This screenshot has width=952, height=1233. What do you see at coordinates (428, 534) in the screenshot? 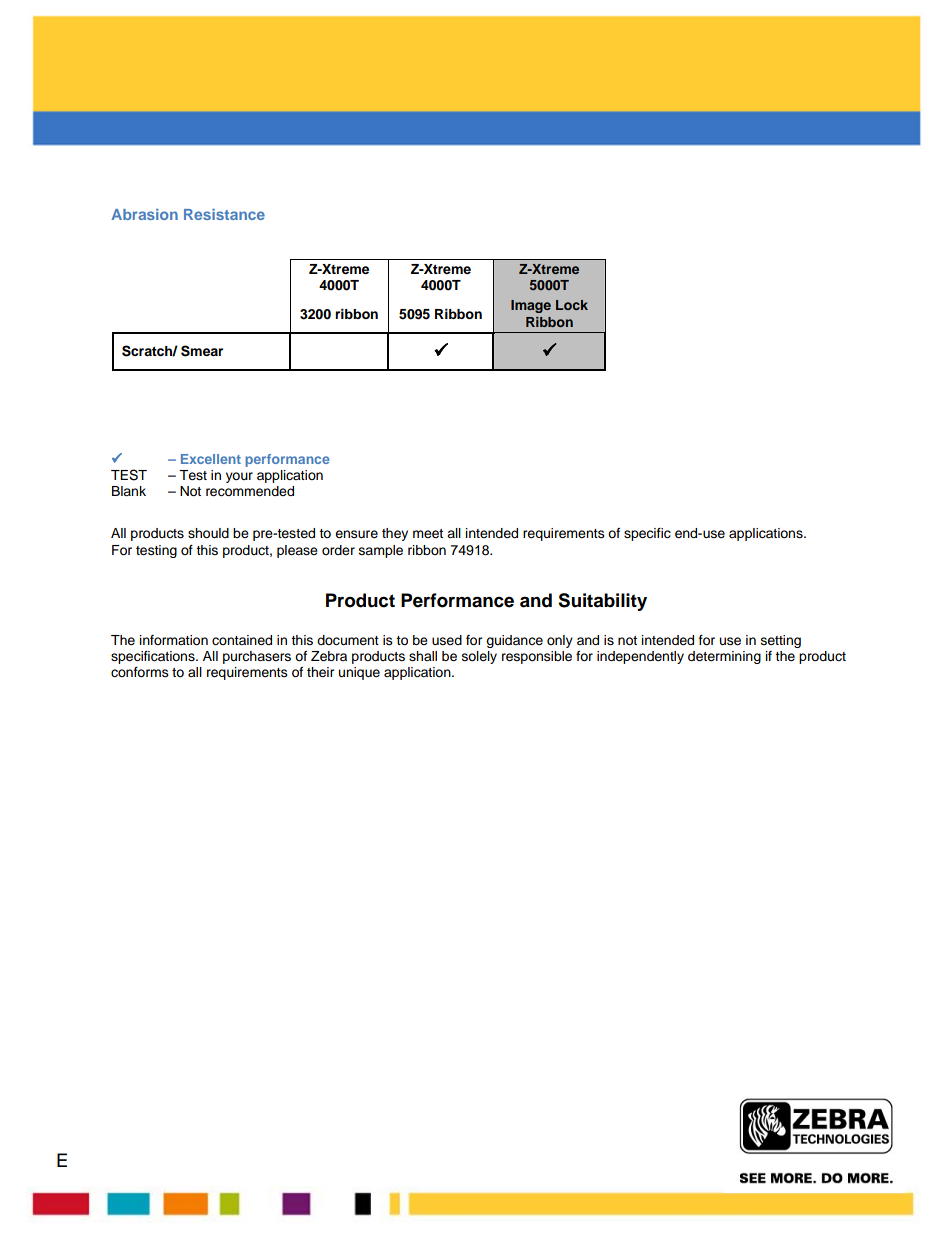
I see `meet` at bounding box center [428, 534].
